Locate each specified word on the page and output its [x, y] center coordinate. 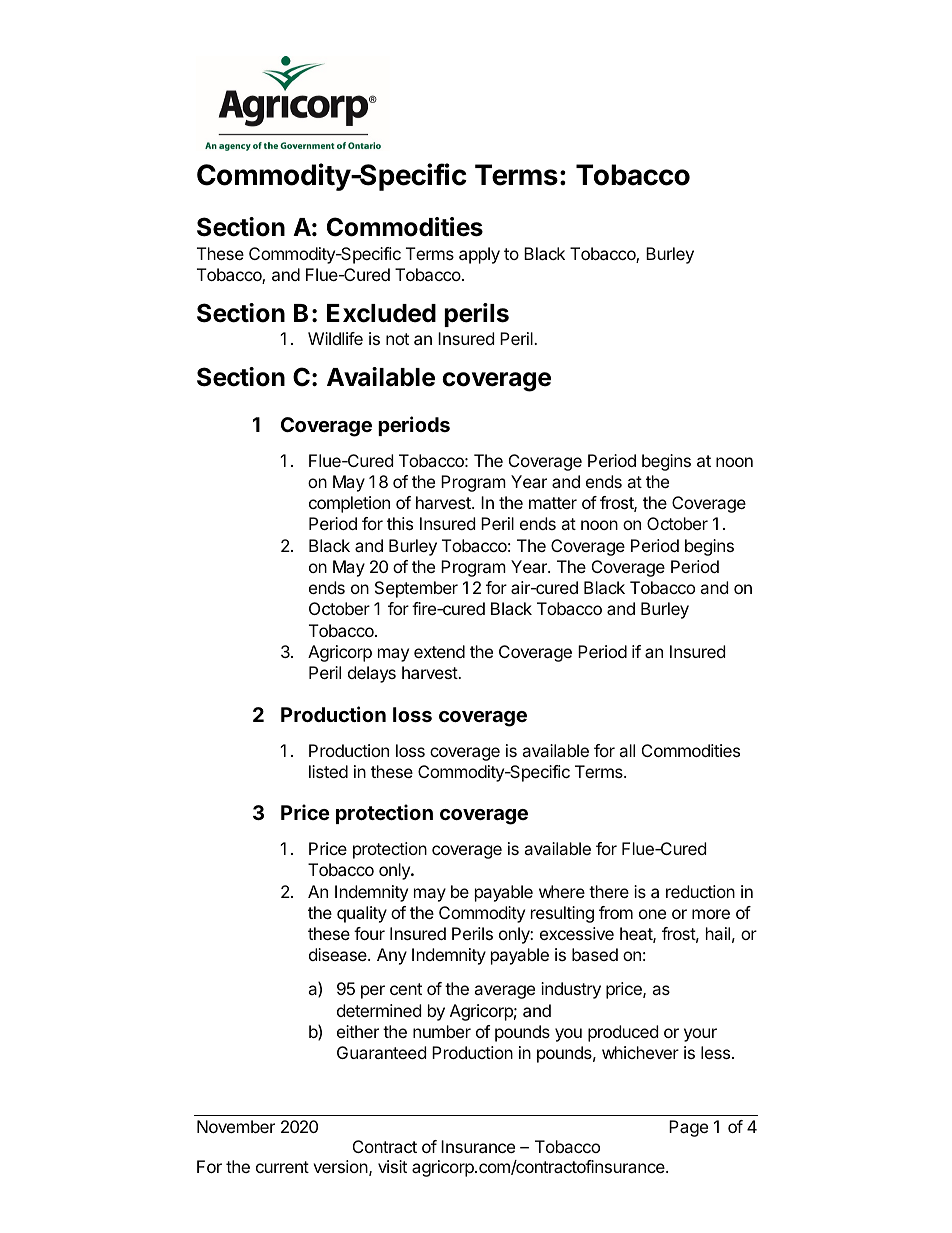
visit [392, 1166]
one [652, 914]
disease [339, 954]
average [504, 992]
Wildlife [335, 338]
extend [439, 651]
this [400, 523]
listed [328, 771]
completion [349, 504]
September [416, 589]
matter [553, 503]
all [627, 750]
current [282, 1167]
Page [688, 1128]
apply [479, 255]
